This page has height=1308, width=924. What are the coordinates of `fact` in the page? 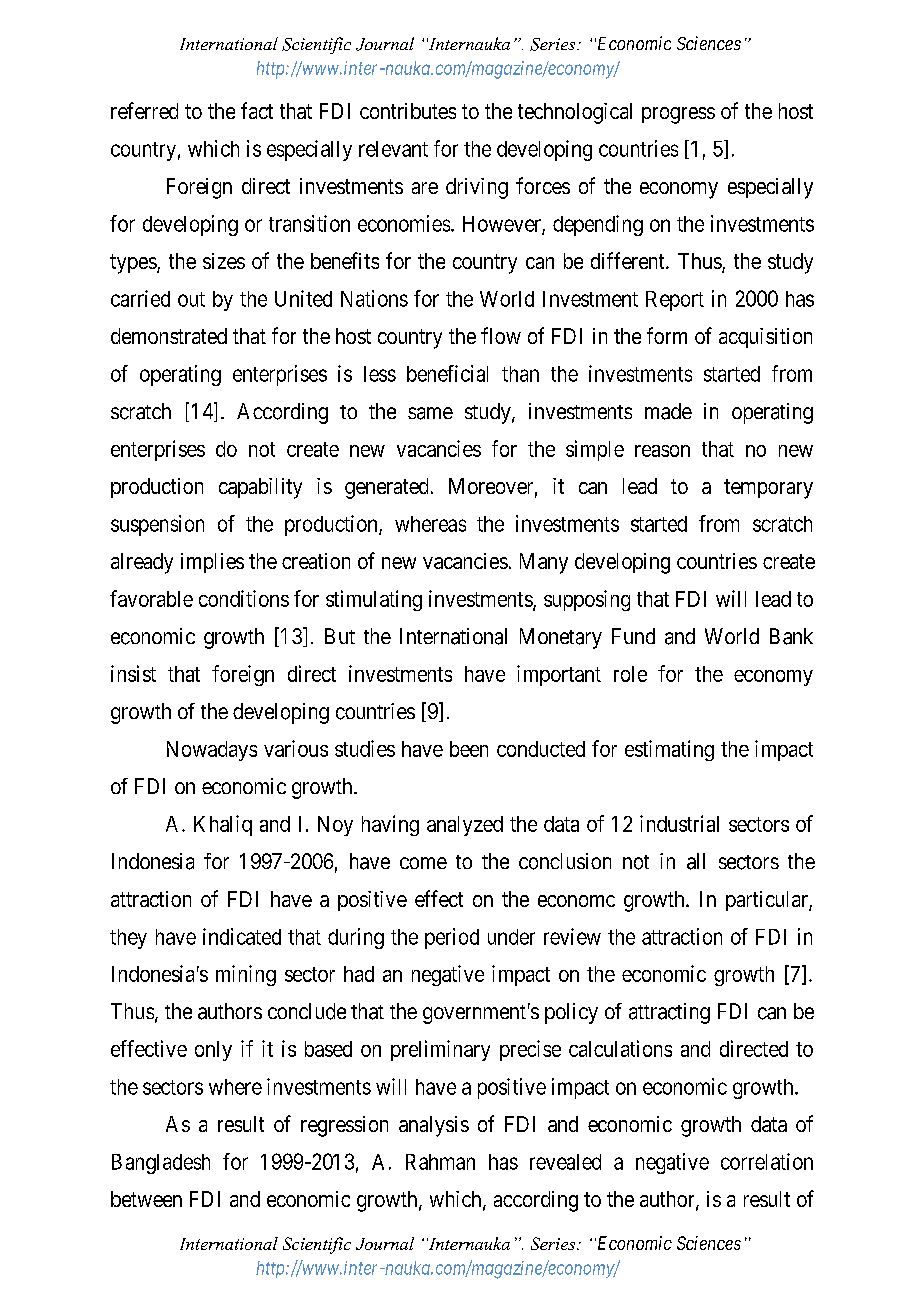 It's located at (257, 110).
